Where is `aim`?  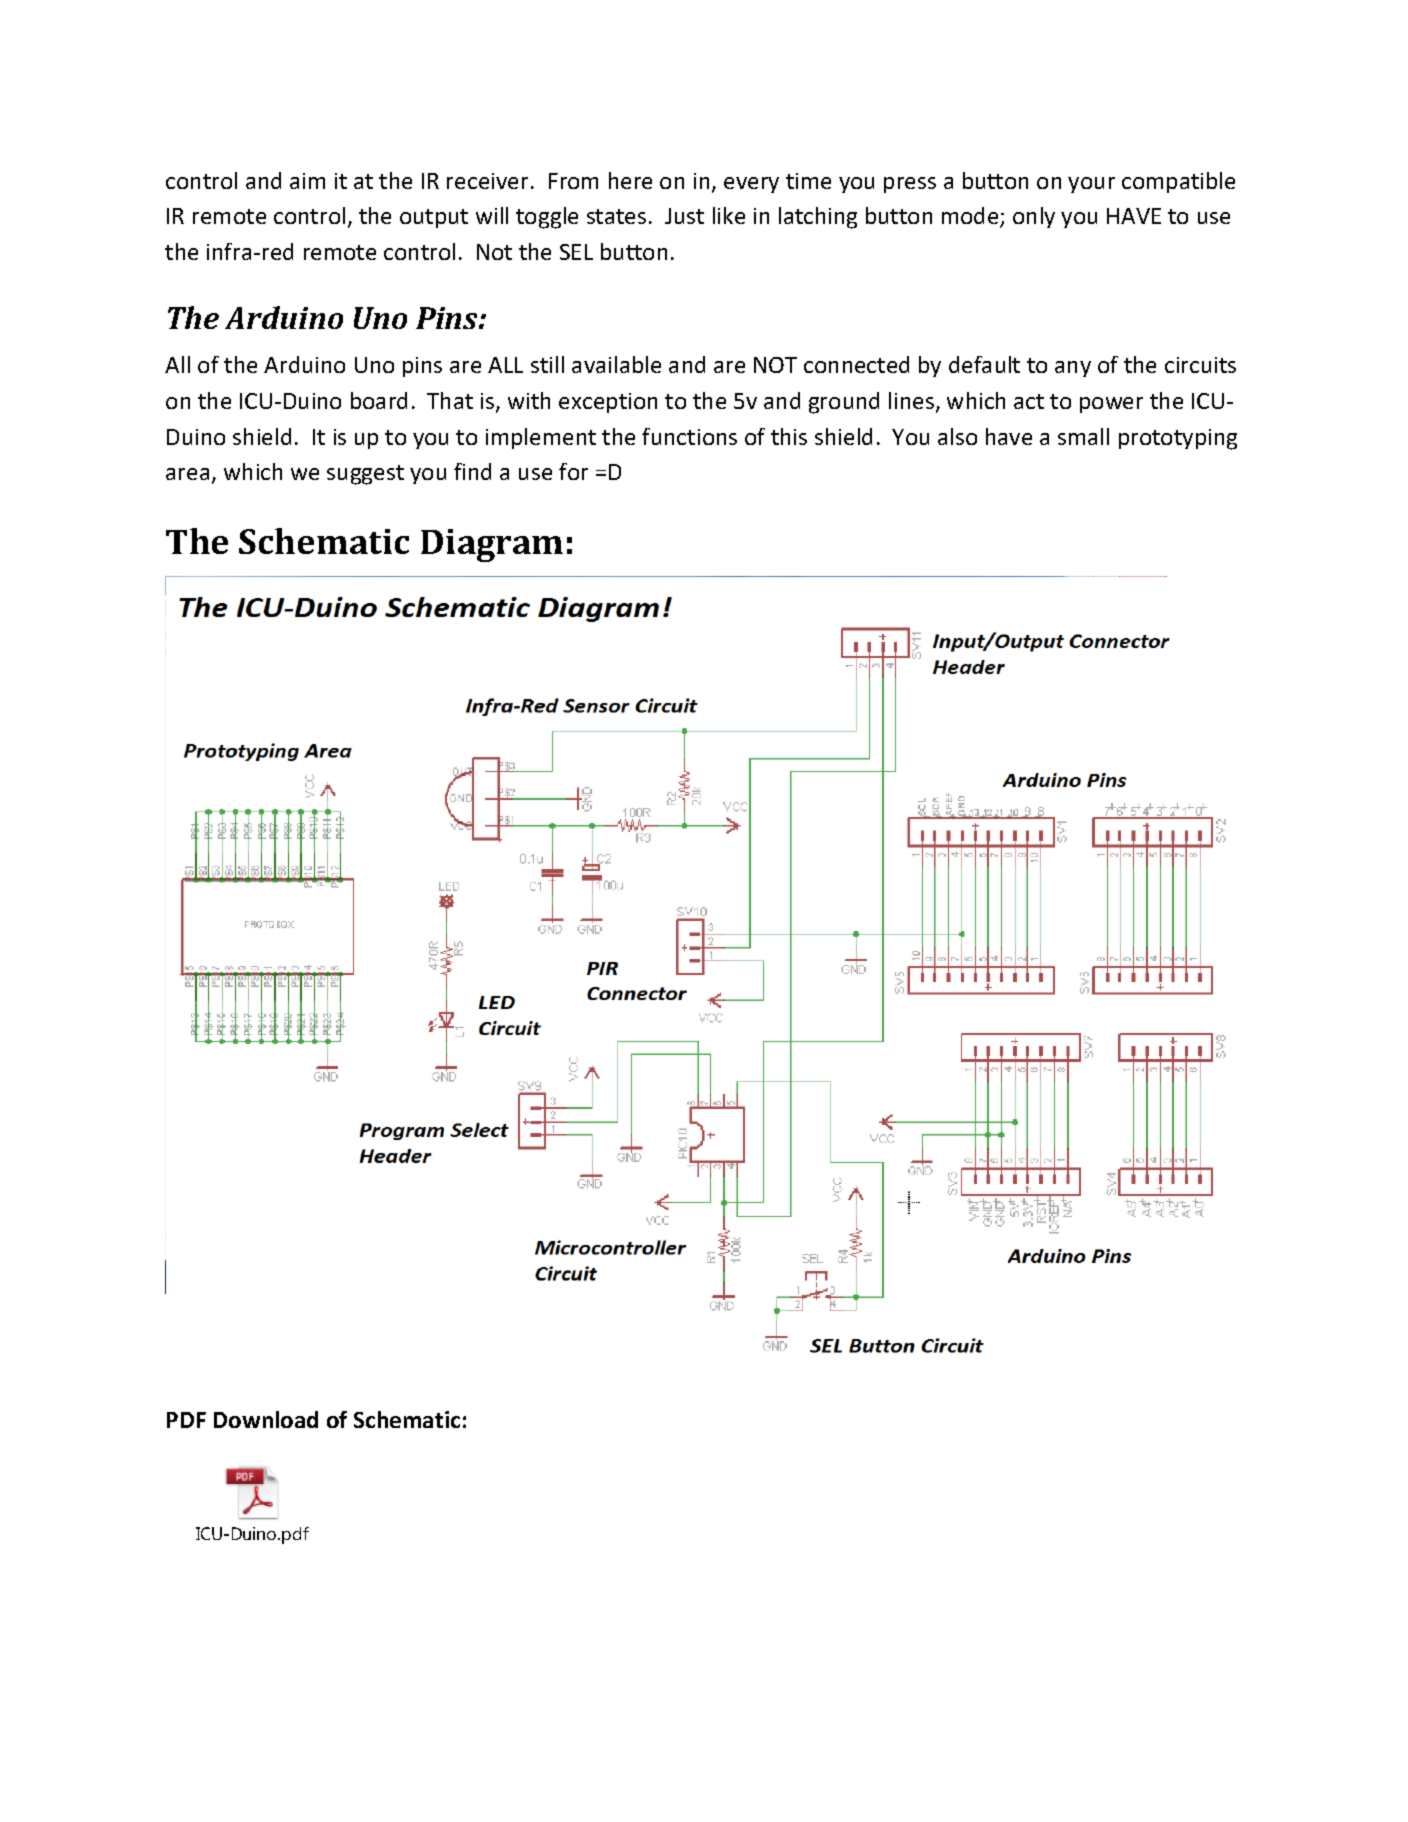 aim is located at coordinates (307, 181).
